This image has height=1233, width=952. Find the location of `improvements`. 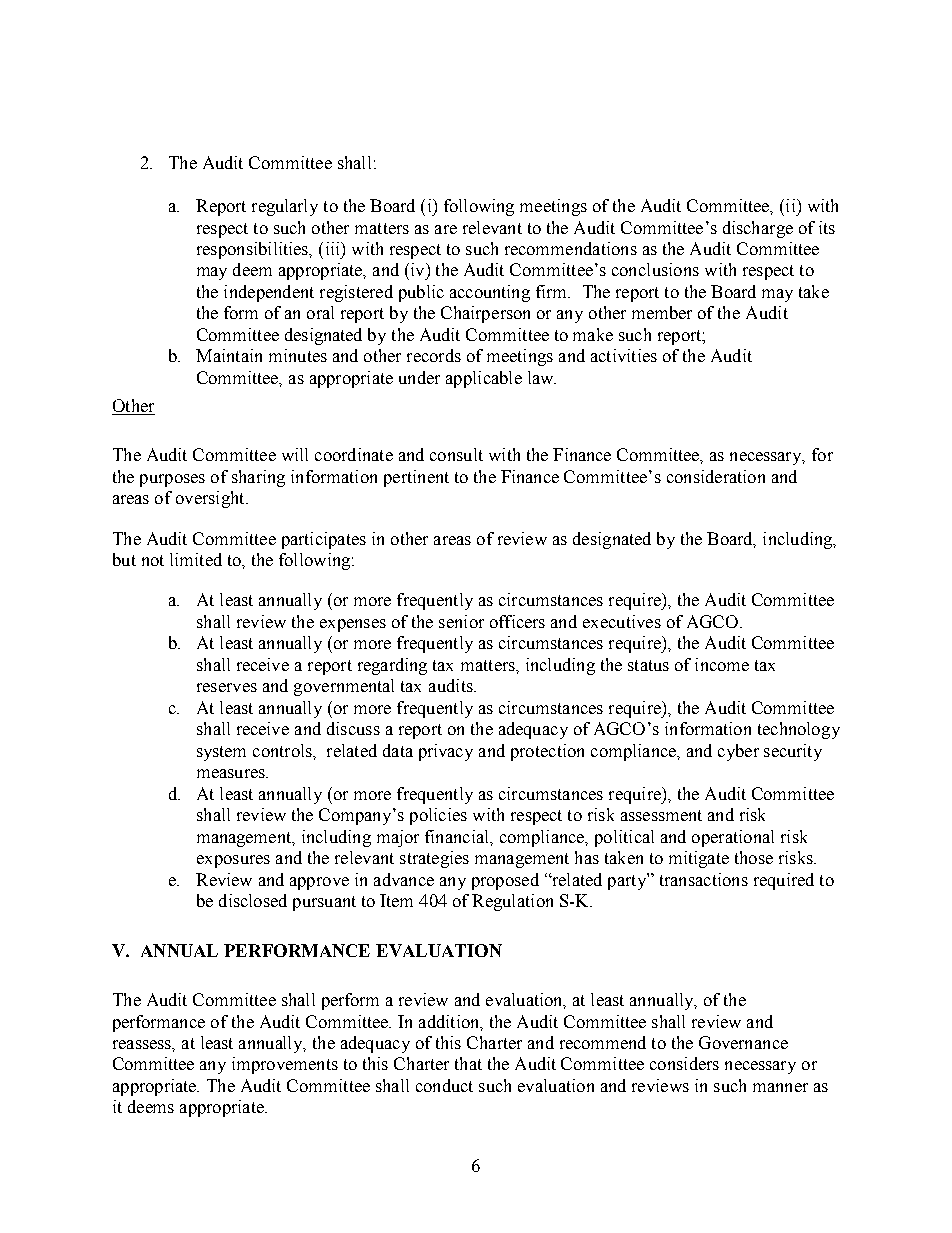

improvements is located at coordinates (285, 1065).
